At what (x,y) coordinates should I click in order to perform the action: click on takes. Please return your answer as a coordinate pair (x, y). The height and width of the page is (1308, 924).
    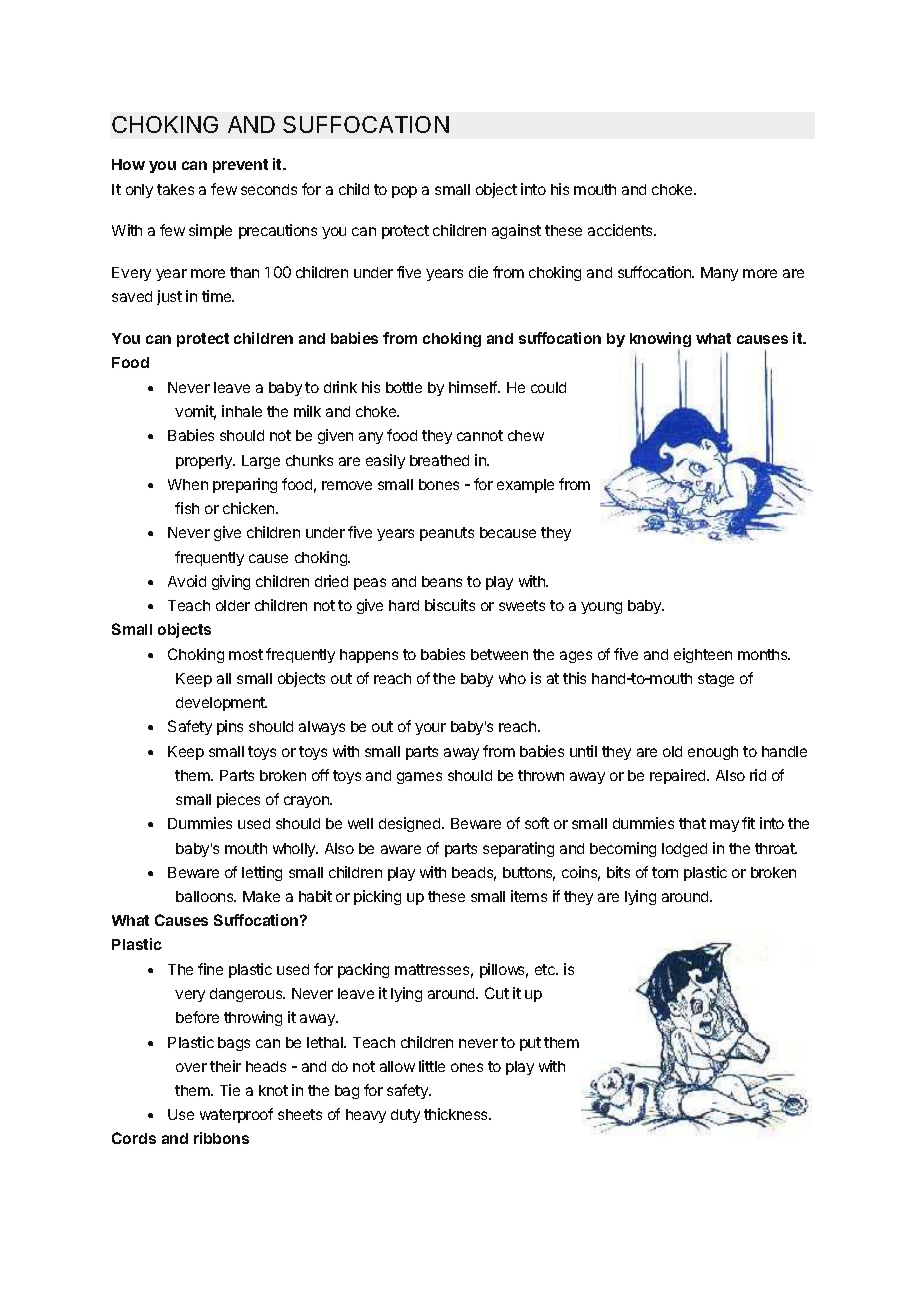
    Looking at the image, I should click on (175, 189).
